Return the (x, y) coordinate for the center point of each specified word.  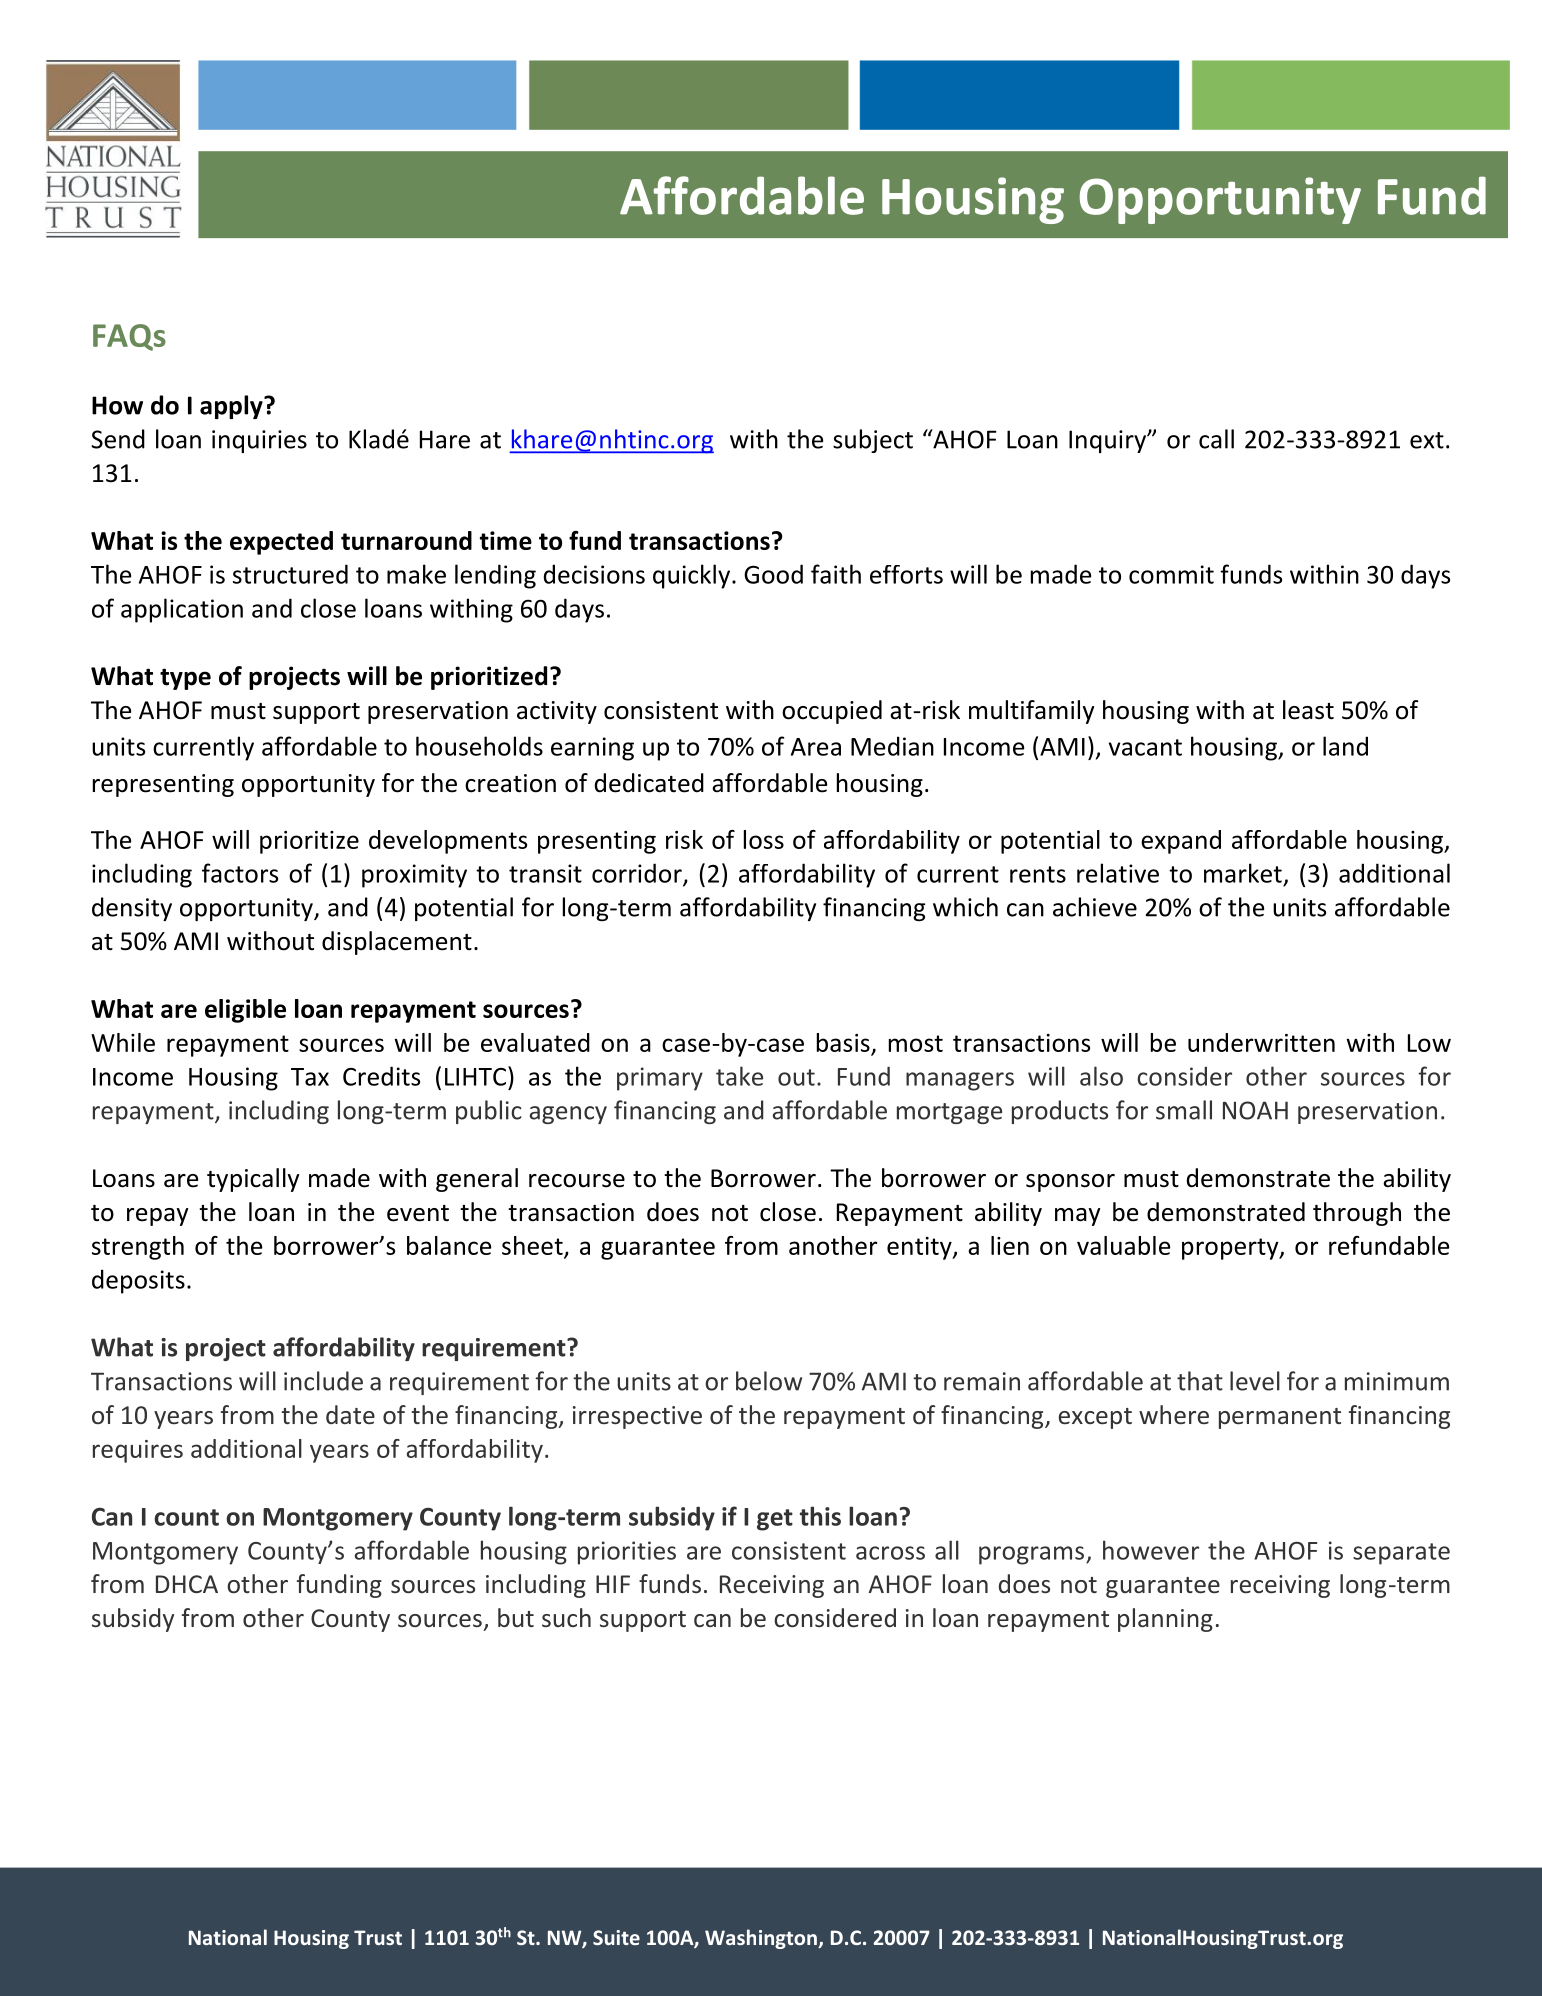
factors (240, 873)
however (1151, 1550)
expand (1181, 842)
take (739, 1076)
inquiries (259, 441)
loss (764, 839)
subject (873, 441)
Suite (616, 1937)
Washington (762, 1939)
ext (1427, 440)
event (418, 1213)
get (775, 1520)
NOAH (1255, 1110)
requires (138, 1451)
